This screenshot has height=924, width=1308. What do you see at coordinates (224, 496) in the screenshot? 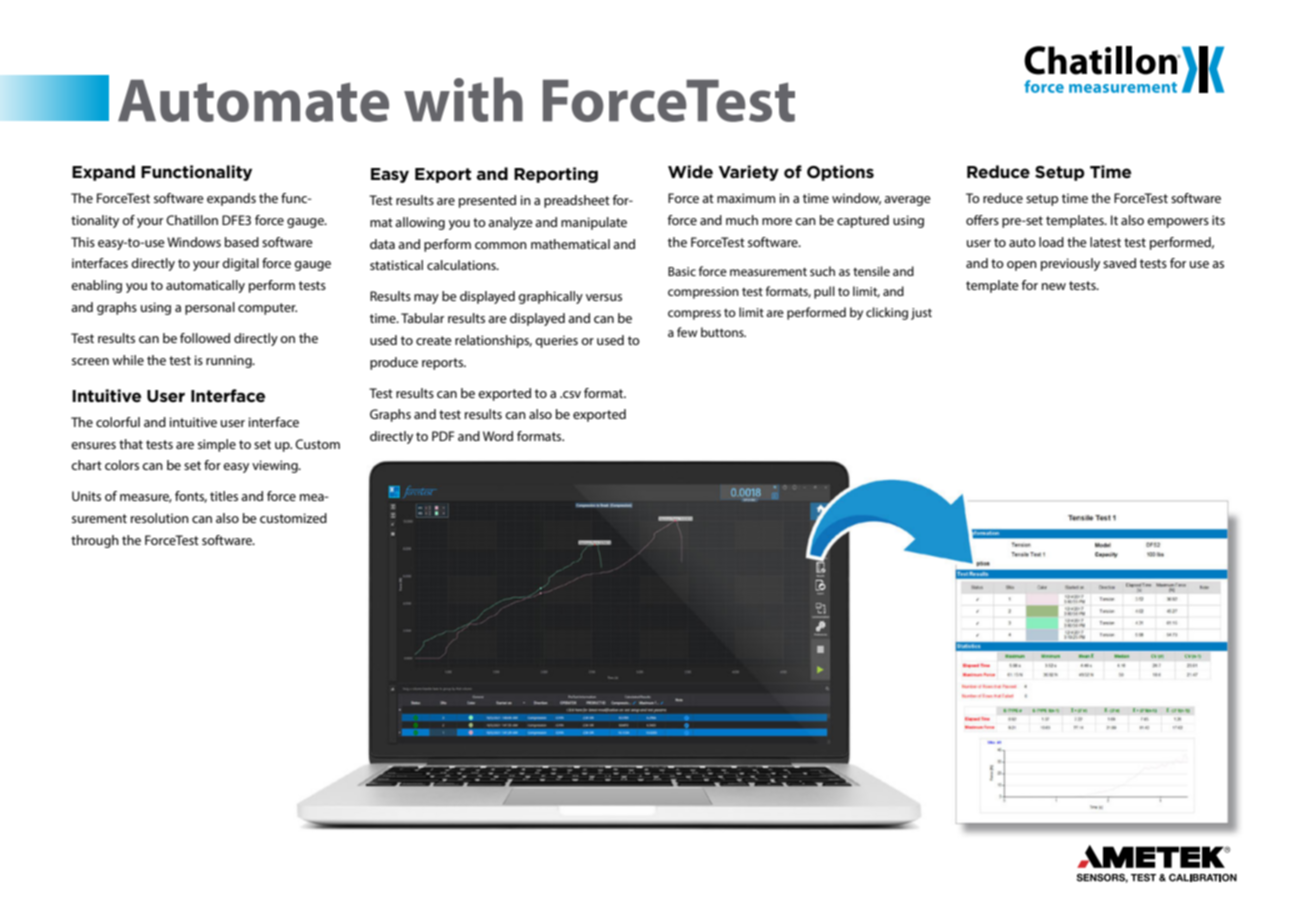
I see `titles` at bounding box center [224, 496].
